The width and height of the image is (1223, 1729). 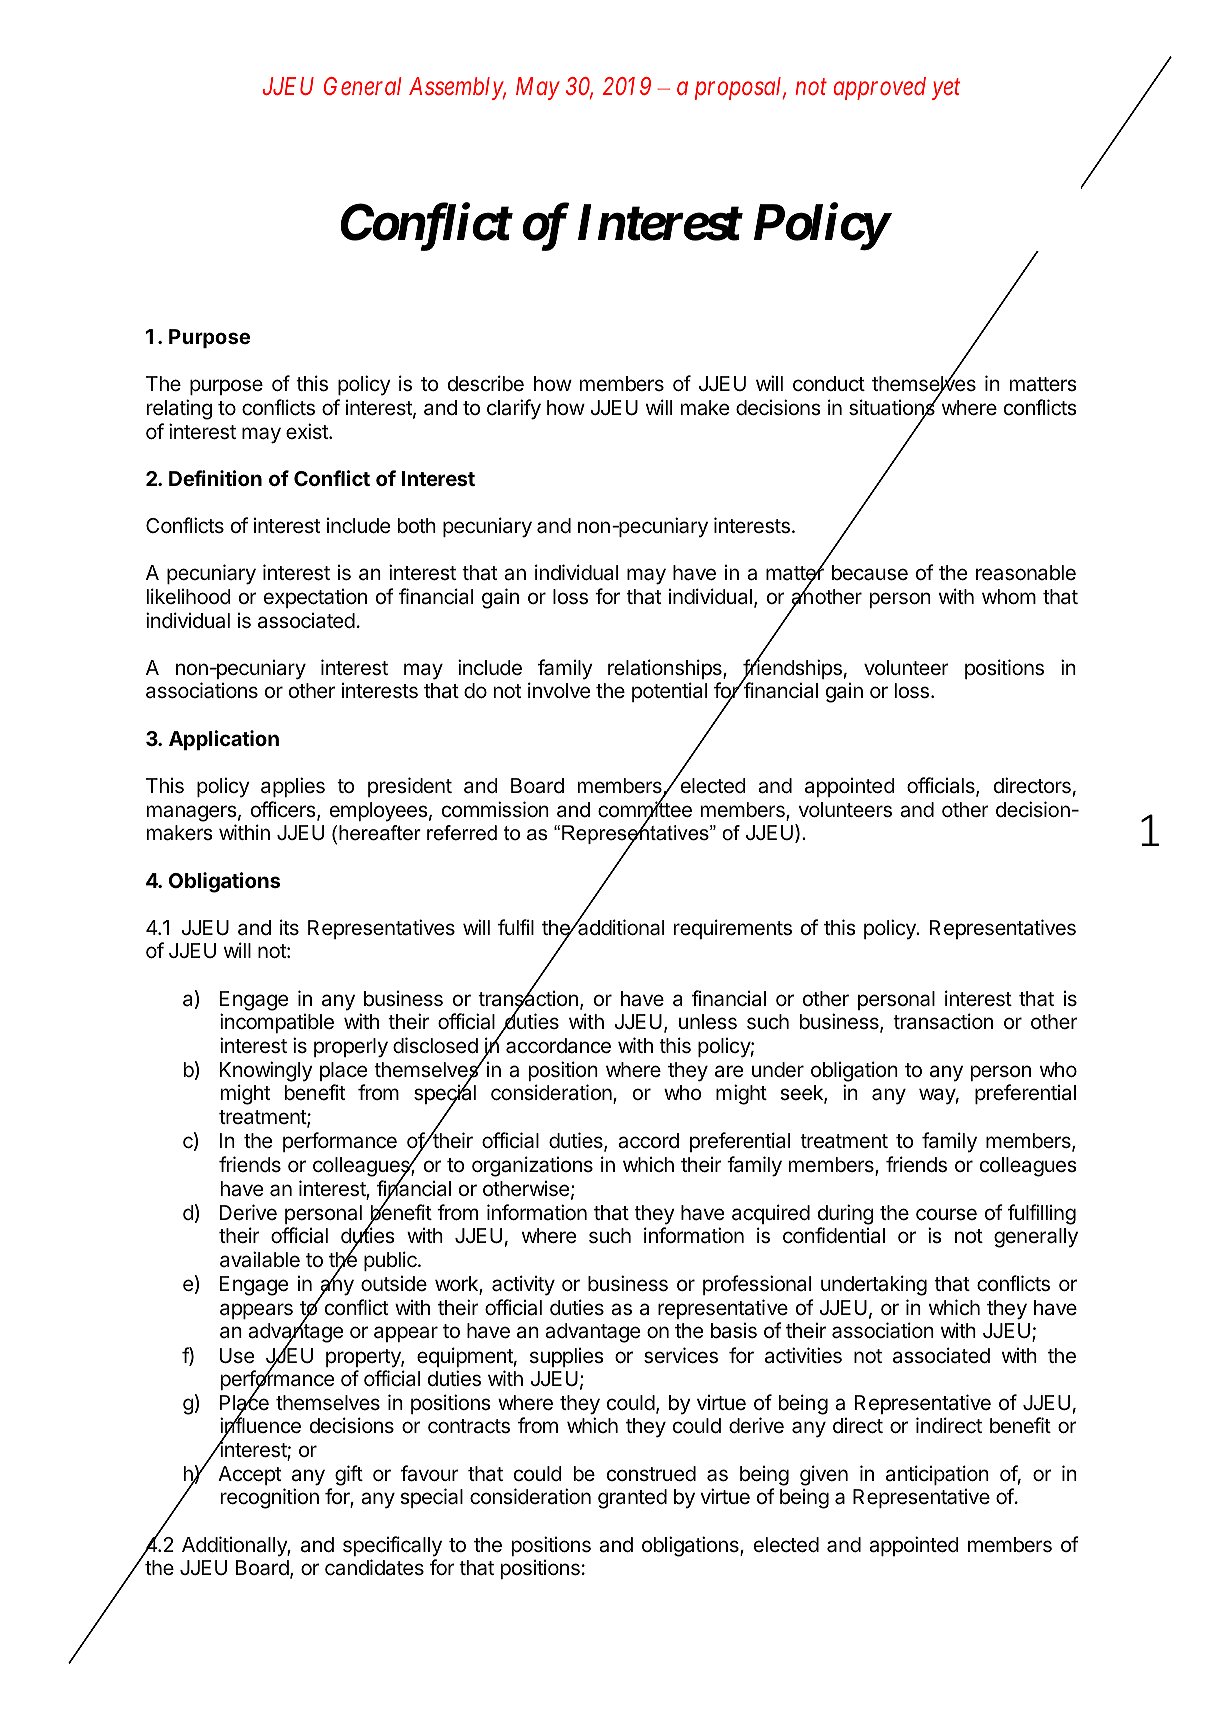 I want to click on recognition, so click(x=270, y=1498).
